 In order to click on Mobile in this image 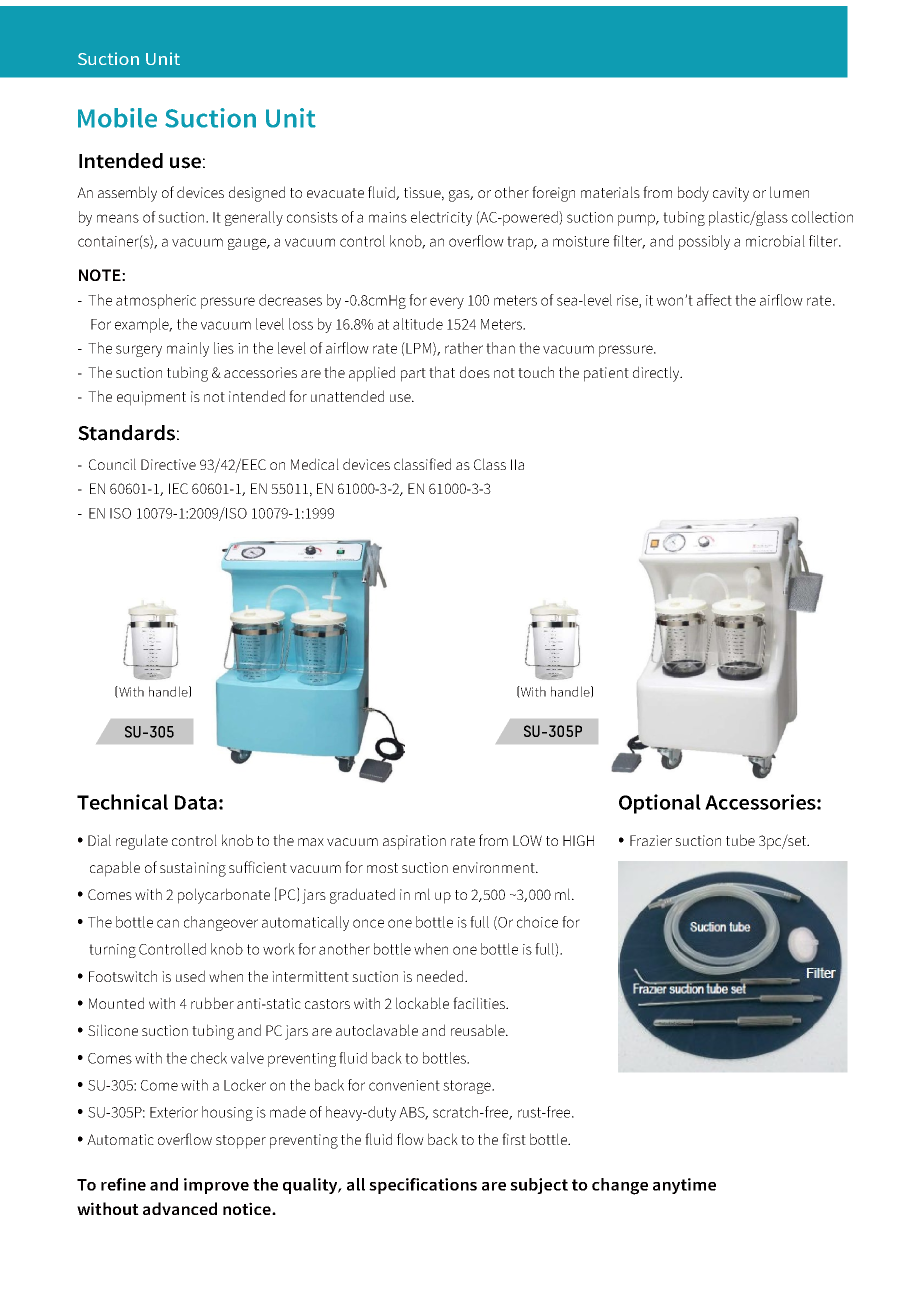, I will do `click(117, 118)`.
